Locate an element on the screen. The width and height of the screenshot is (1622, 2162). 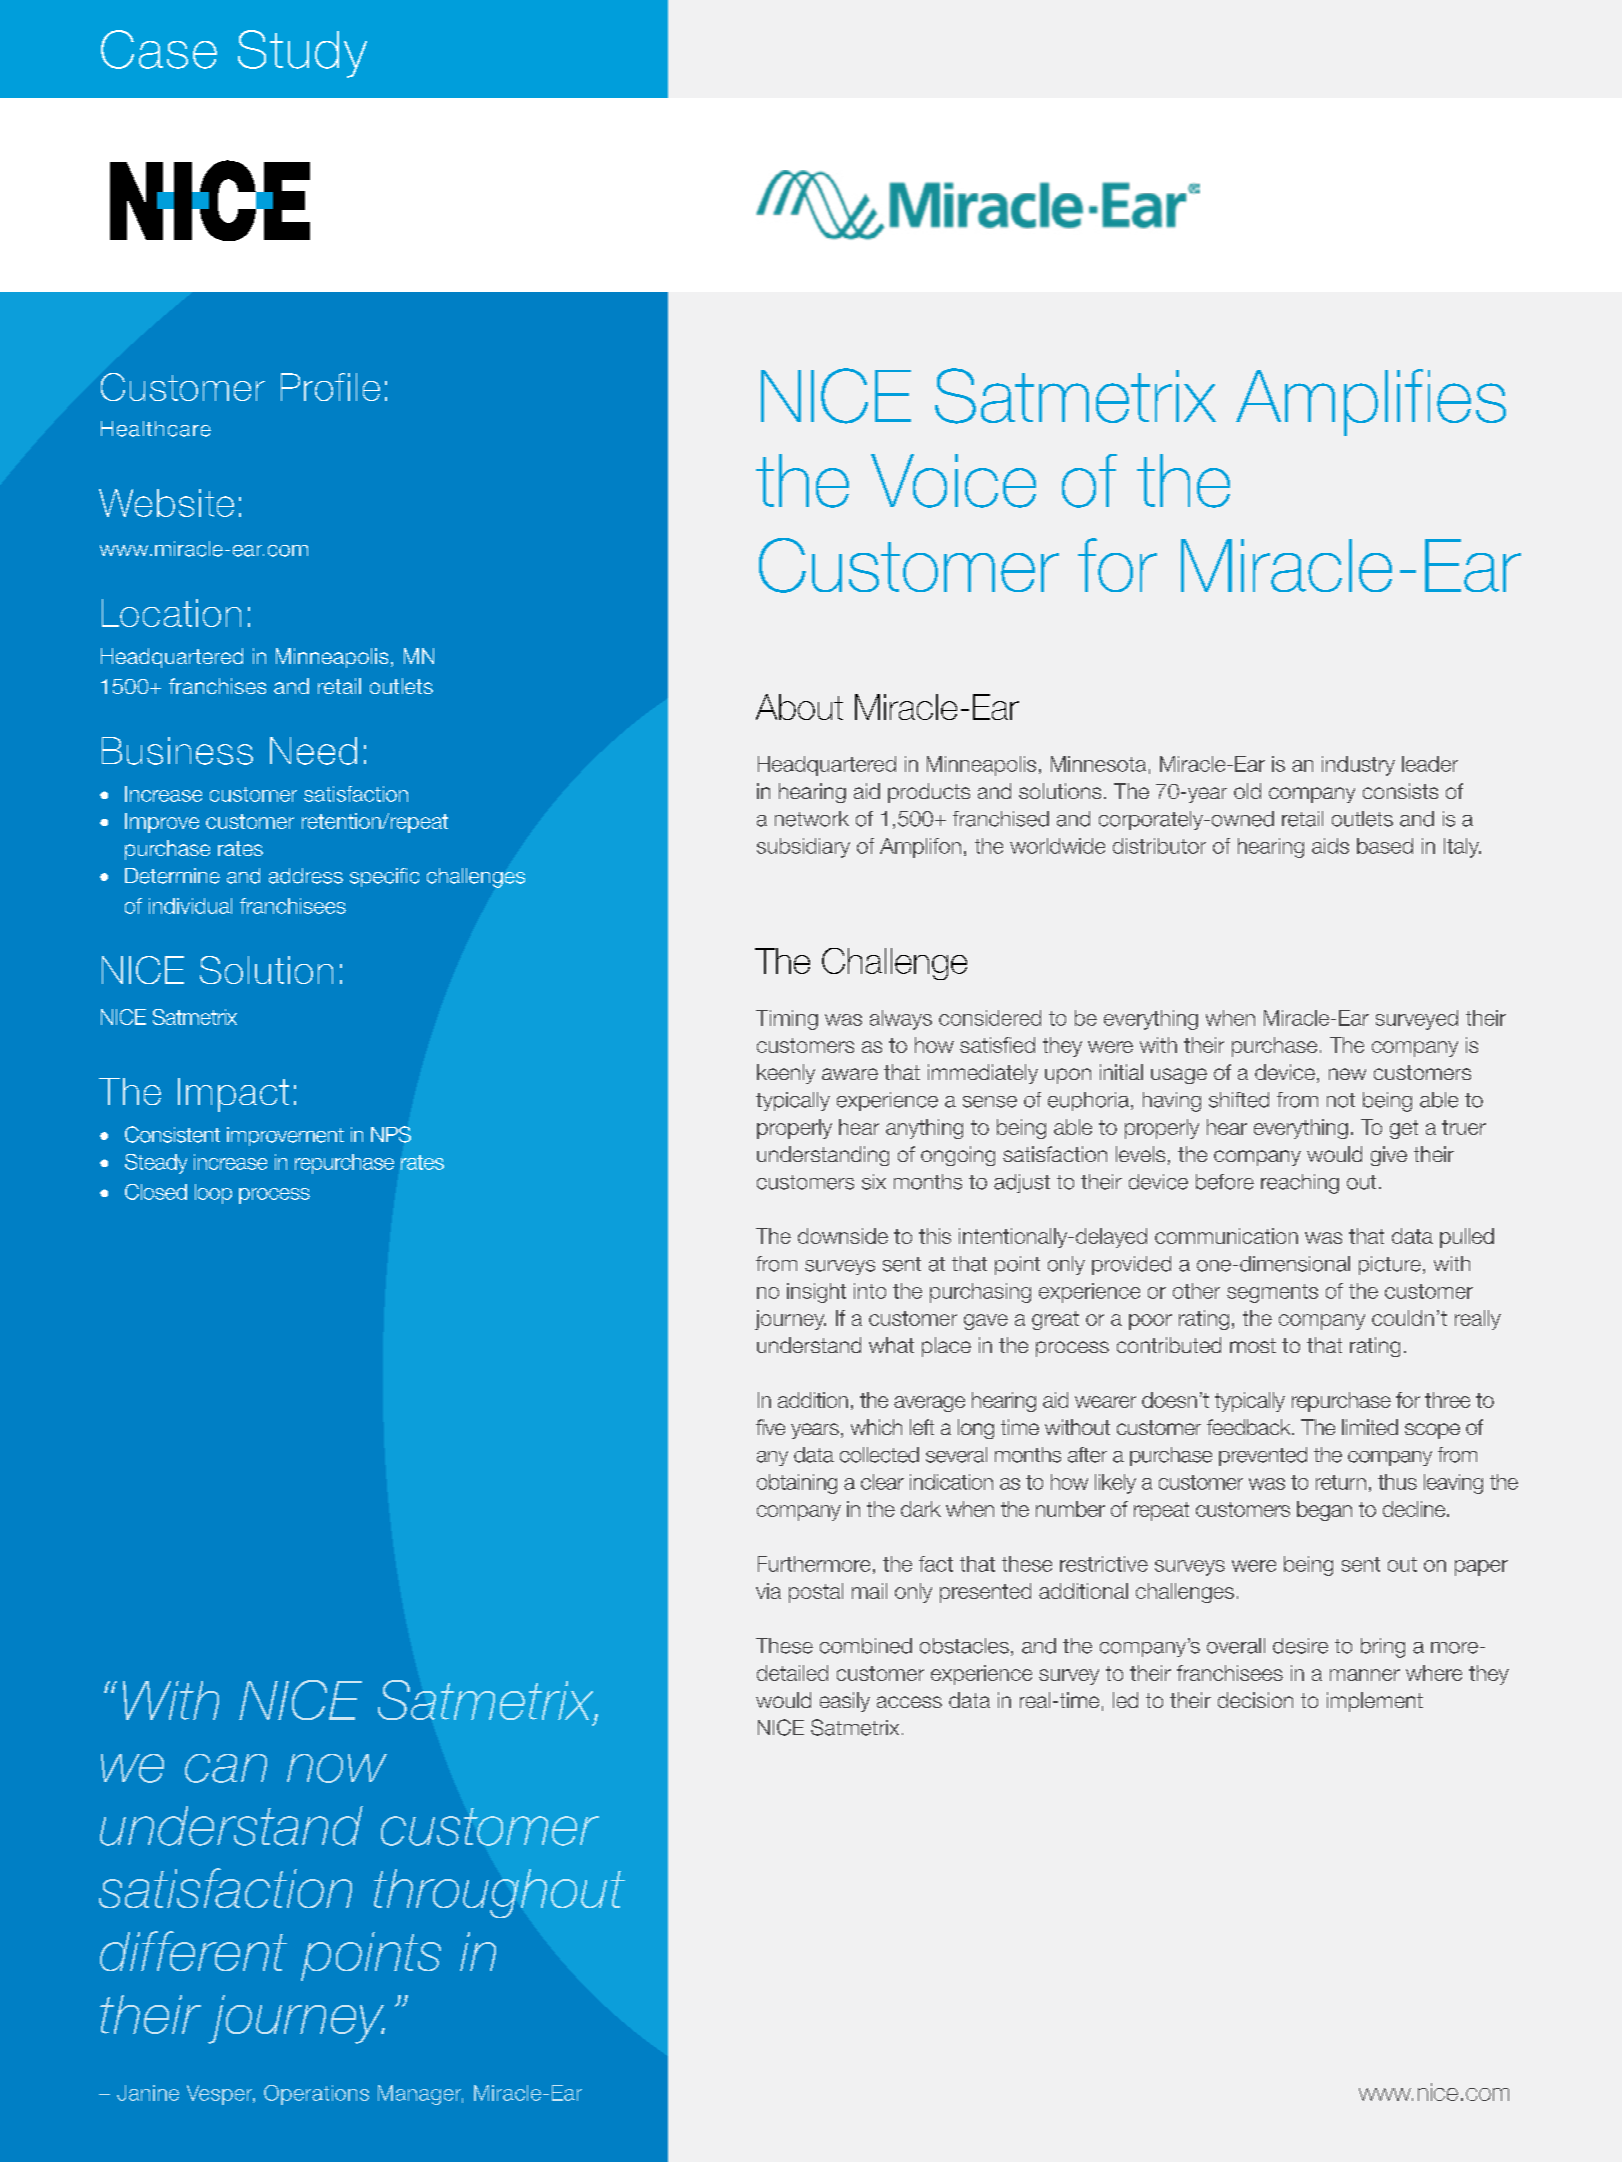
Amplifies is located at coordinates (1371, 402).
